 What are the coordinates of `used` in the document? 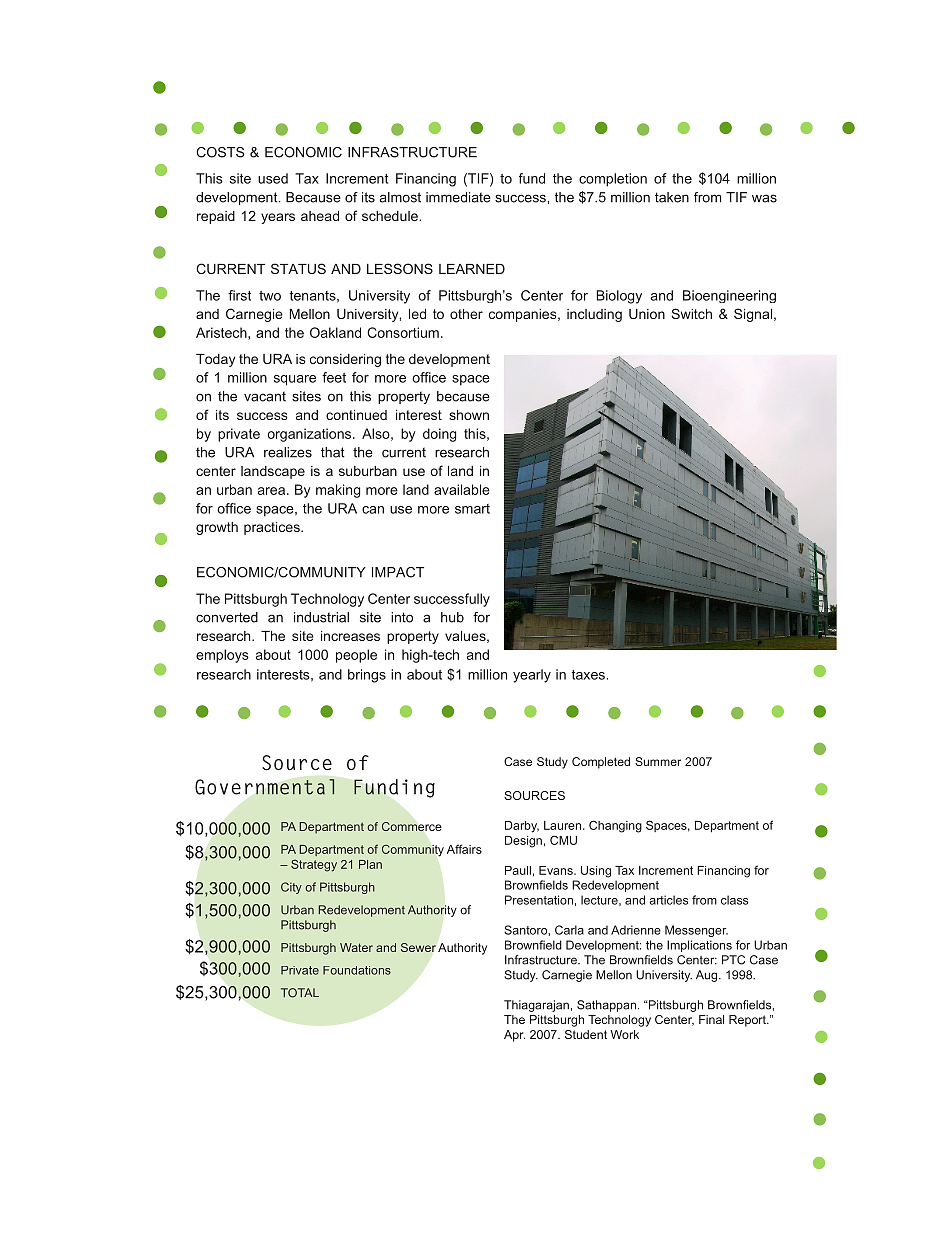 It's located at (273, 178).
